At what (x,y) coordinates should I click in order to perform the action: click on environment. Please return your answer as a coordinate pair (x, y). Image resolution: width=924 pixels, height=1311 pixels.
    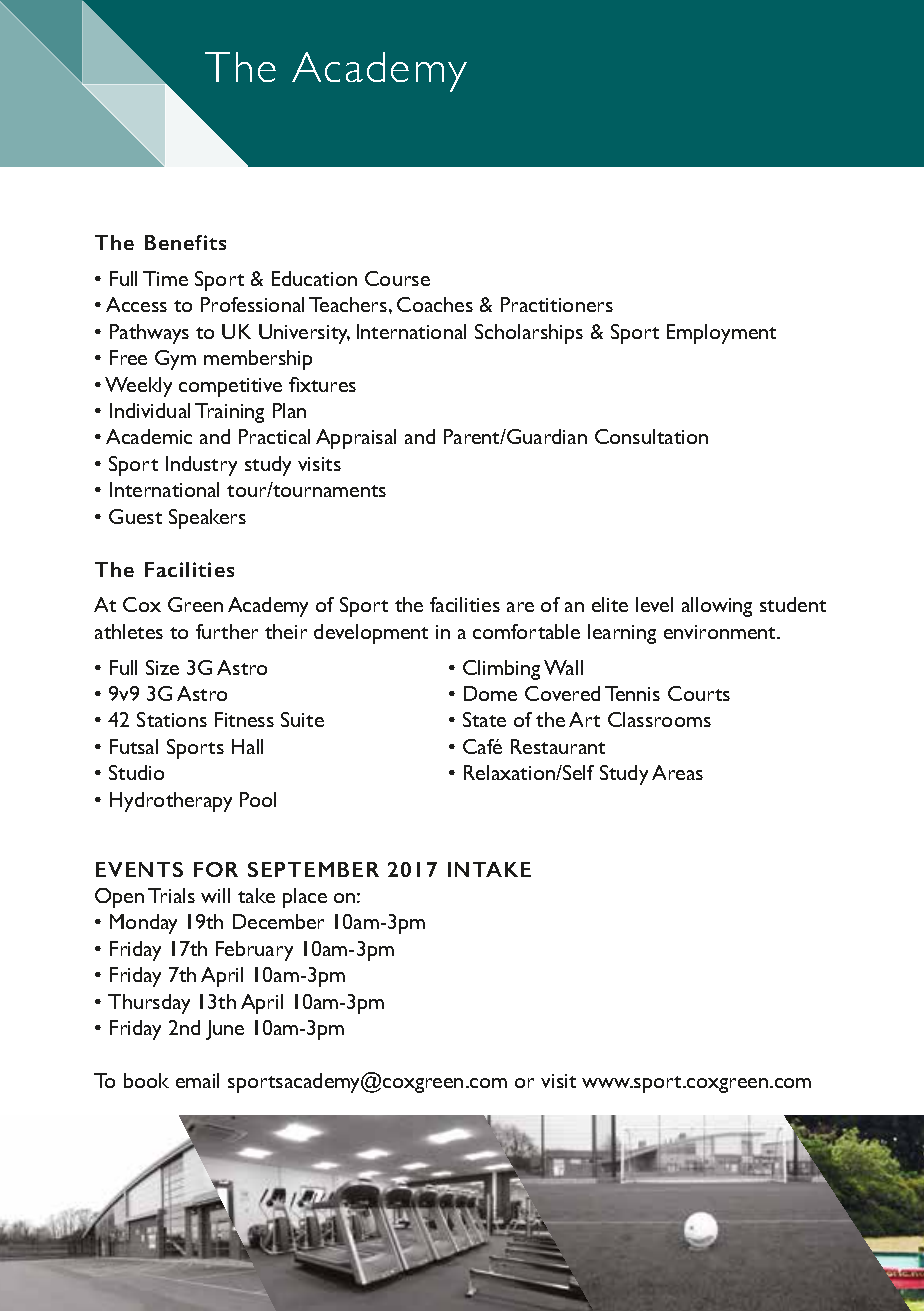
    Looking at the image, I should click on (721, 632).
